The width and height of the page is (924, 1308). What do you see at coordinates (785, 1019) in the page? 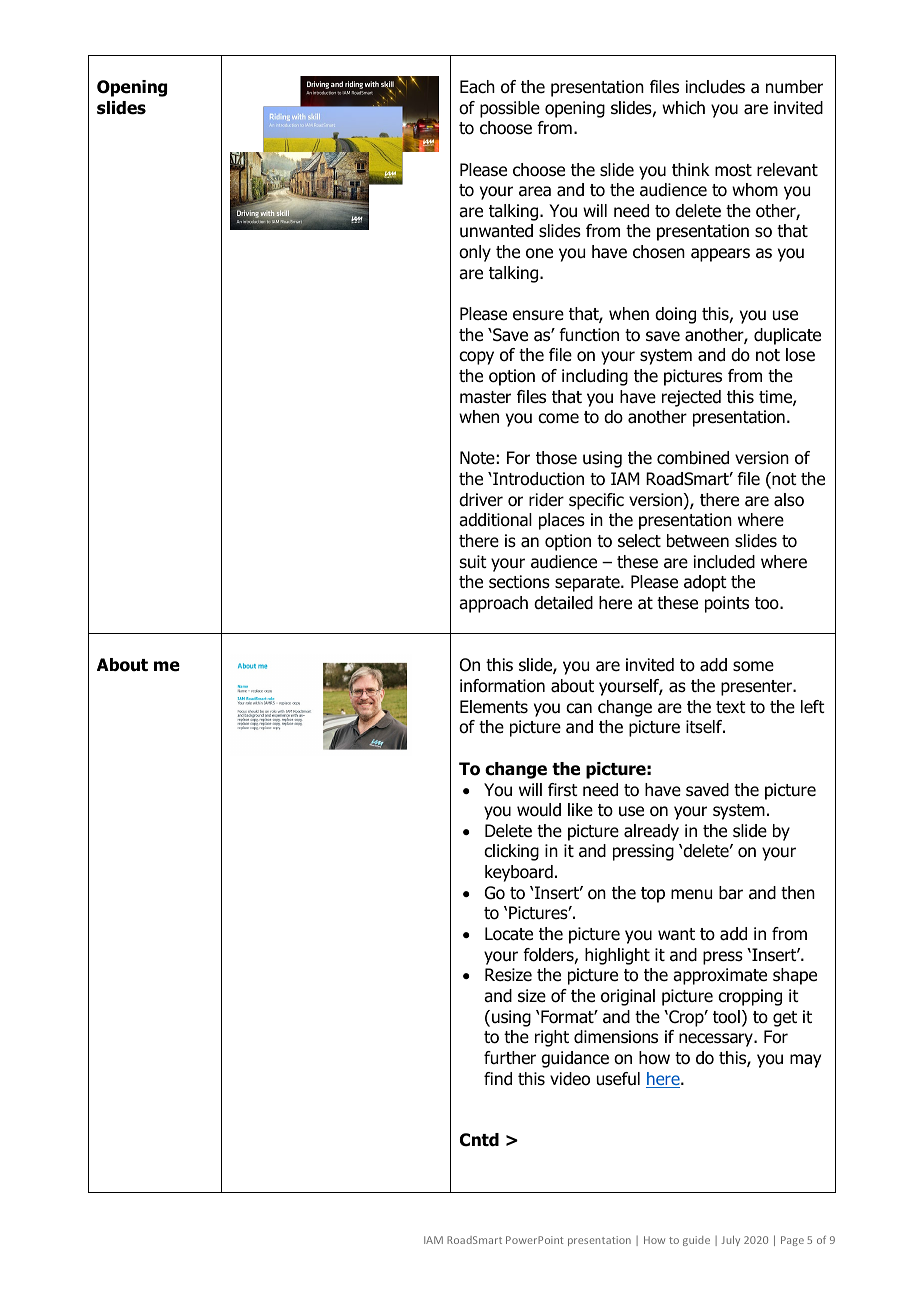
I see `get` at bounding box center [785, 1019].
